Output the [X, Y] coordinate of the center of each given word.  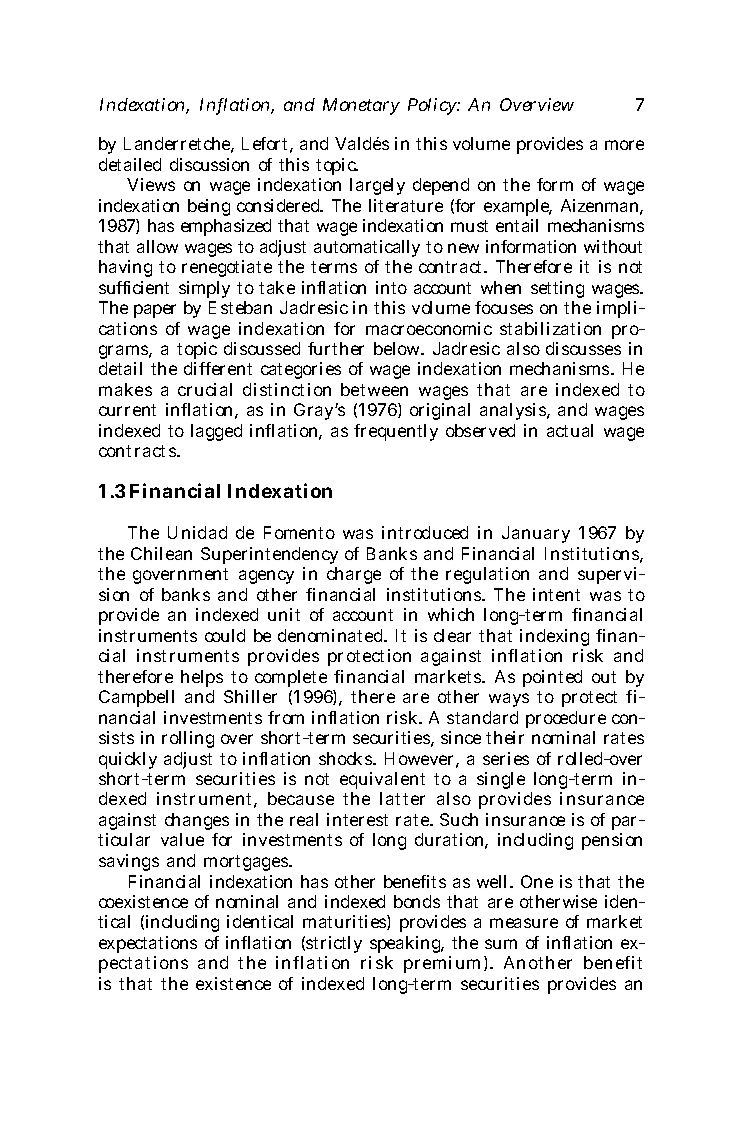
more [624, 145]
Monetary [361, 106]
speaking [407, 944]
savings [129, 862]
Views [151, 184]
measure [524, 923]
